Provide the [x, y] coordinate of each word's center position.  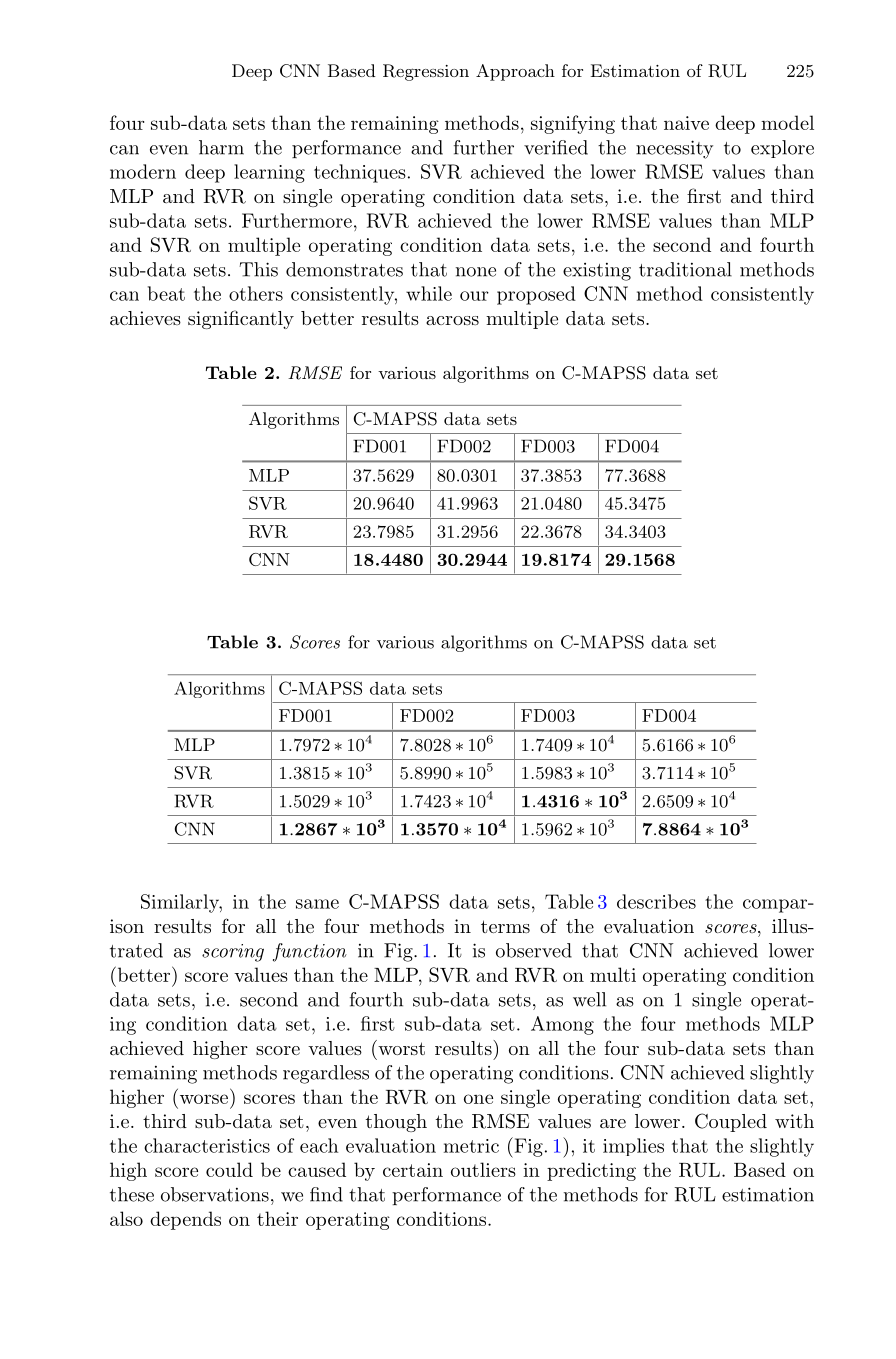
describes [656, 901]
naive [686, 123]
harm [221, 147]
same [317, 904]
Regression [426, 72]
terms [505, 926]
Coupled [731, 1122]
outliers [483, 1169]
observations [215, 1194]
